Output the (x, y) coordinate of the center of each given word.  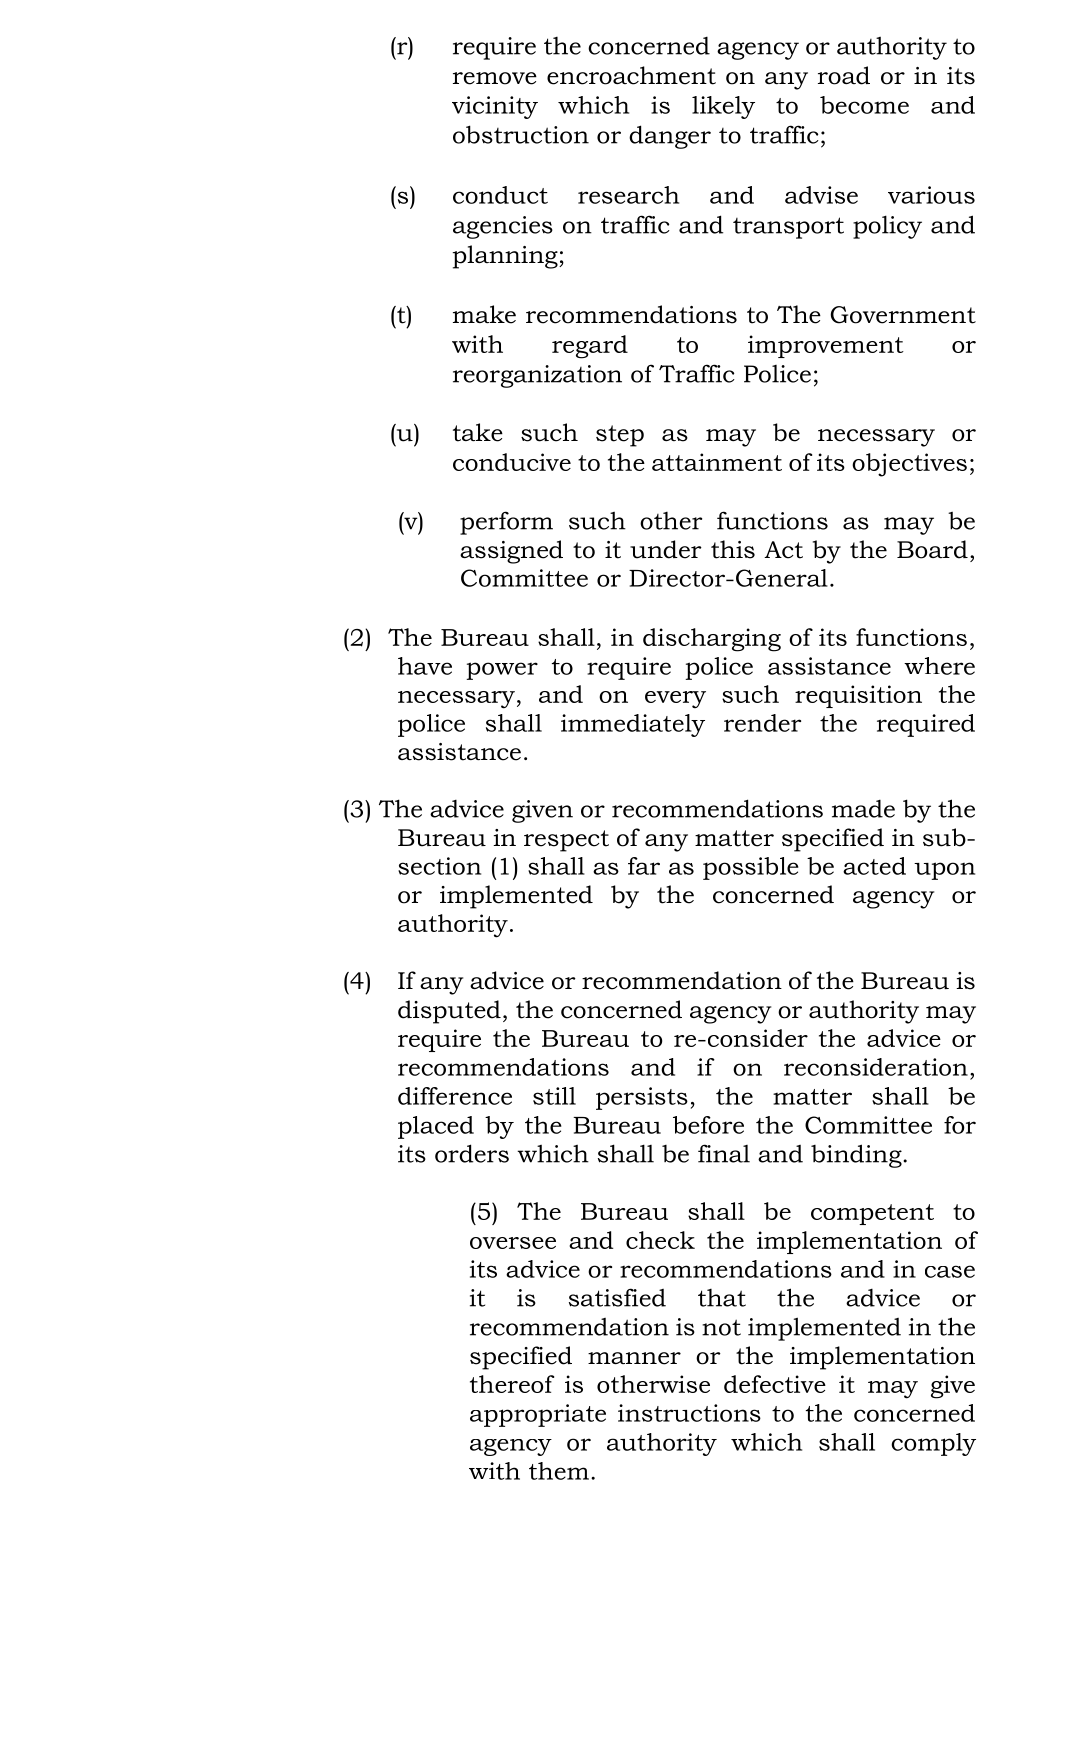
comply (933, 1444)
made (863, 809)
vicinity (495, 107)
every (675, 700)
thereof (512, 1384)
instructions (689, 1413)
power (502, 671)
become (864, 105)
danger (670, 137)
